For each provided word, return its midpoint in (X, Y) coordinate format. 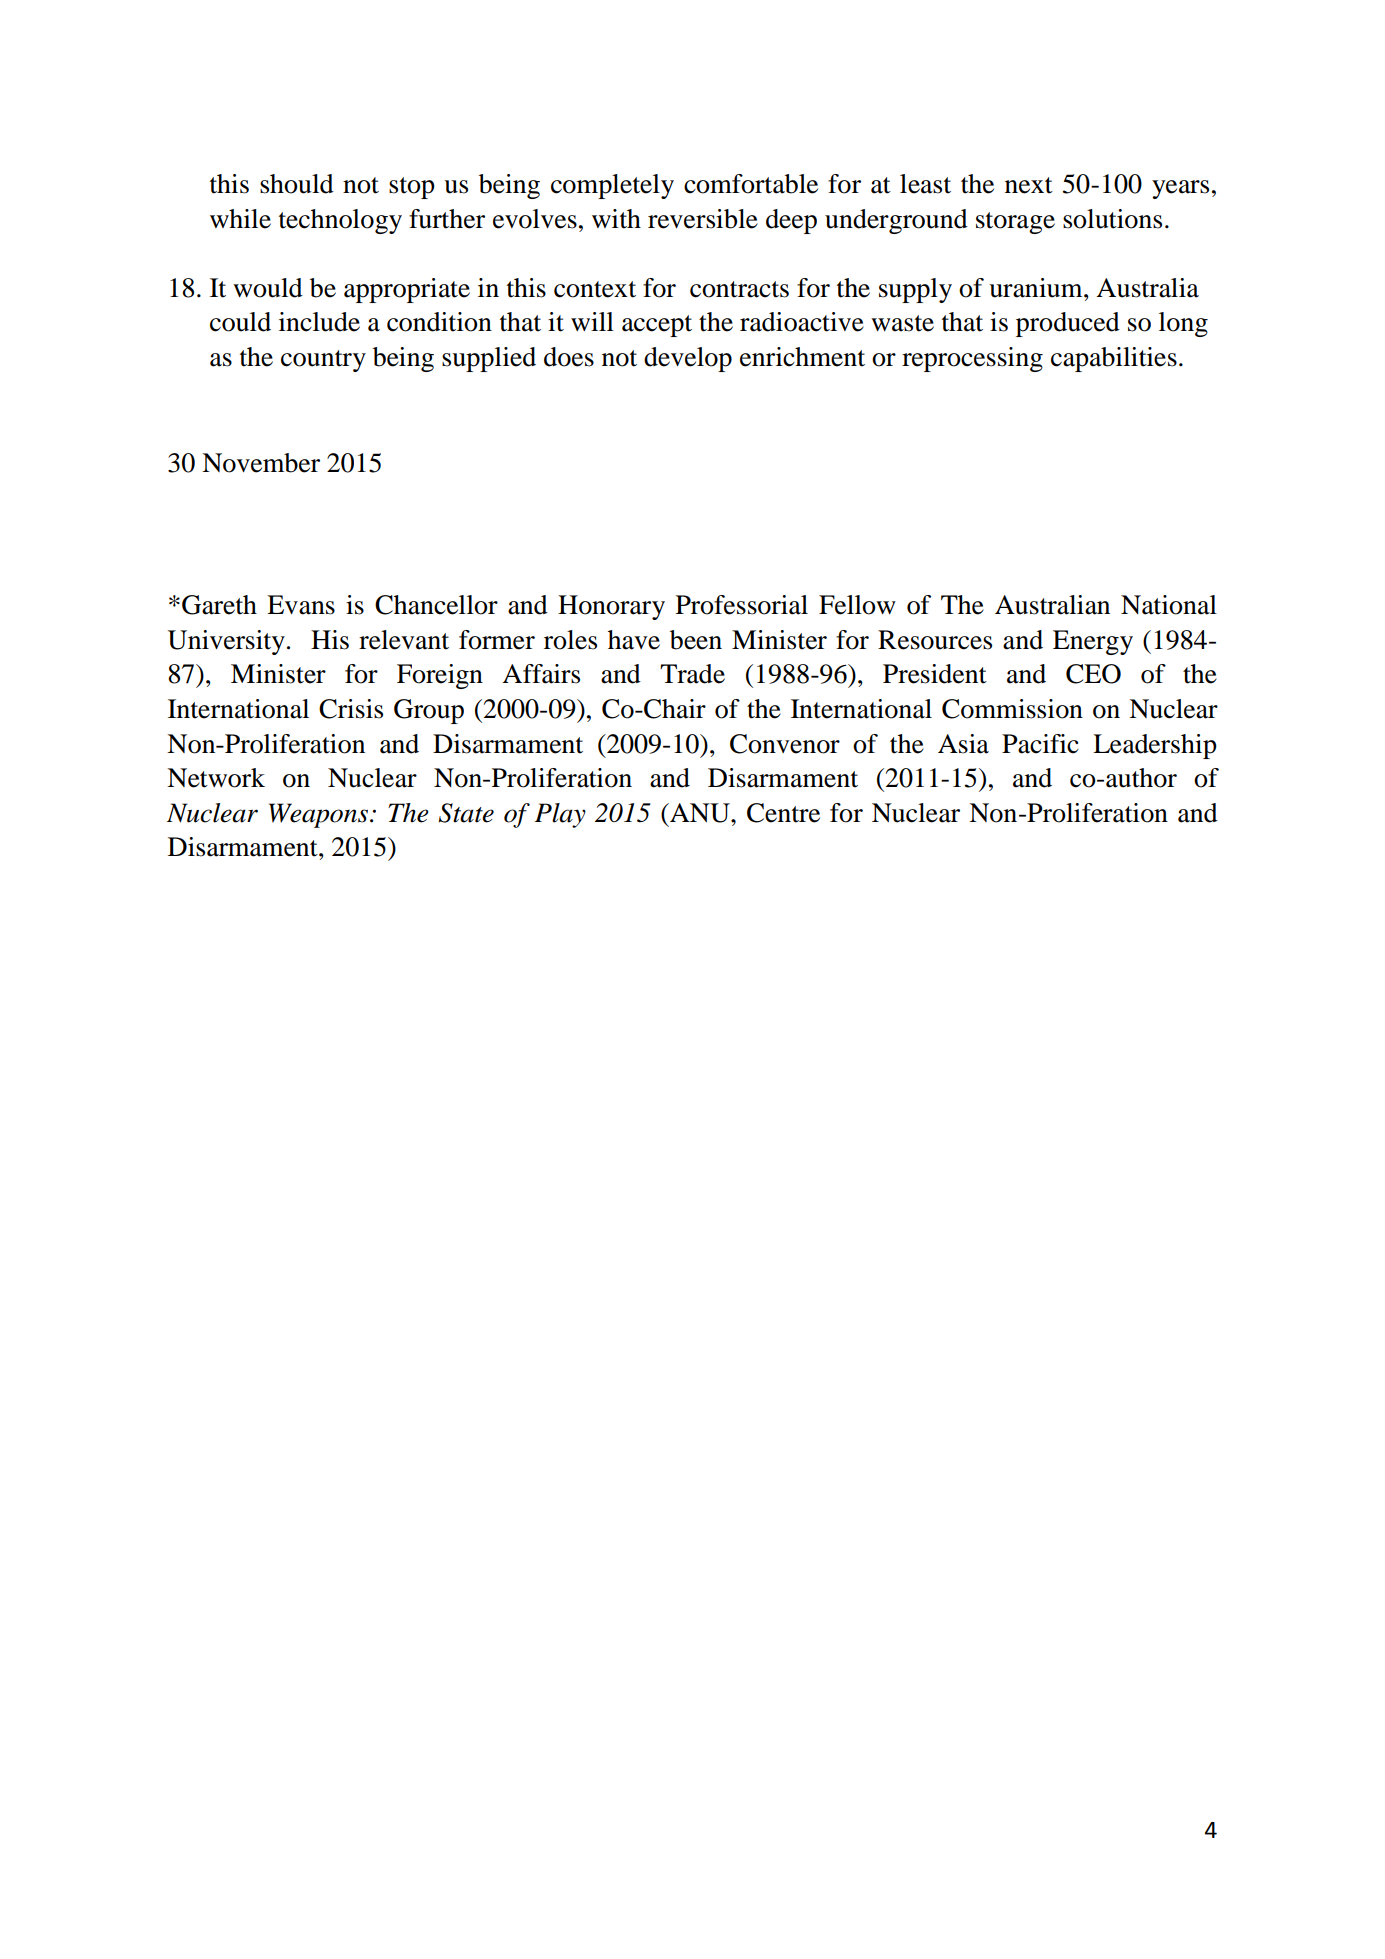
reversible (703, 219)
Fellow (857, 605)
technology (340, 221)
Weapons (320, 815)
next (1029, 185)
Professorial (742, 605)
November (261, 463)
